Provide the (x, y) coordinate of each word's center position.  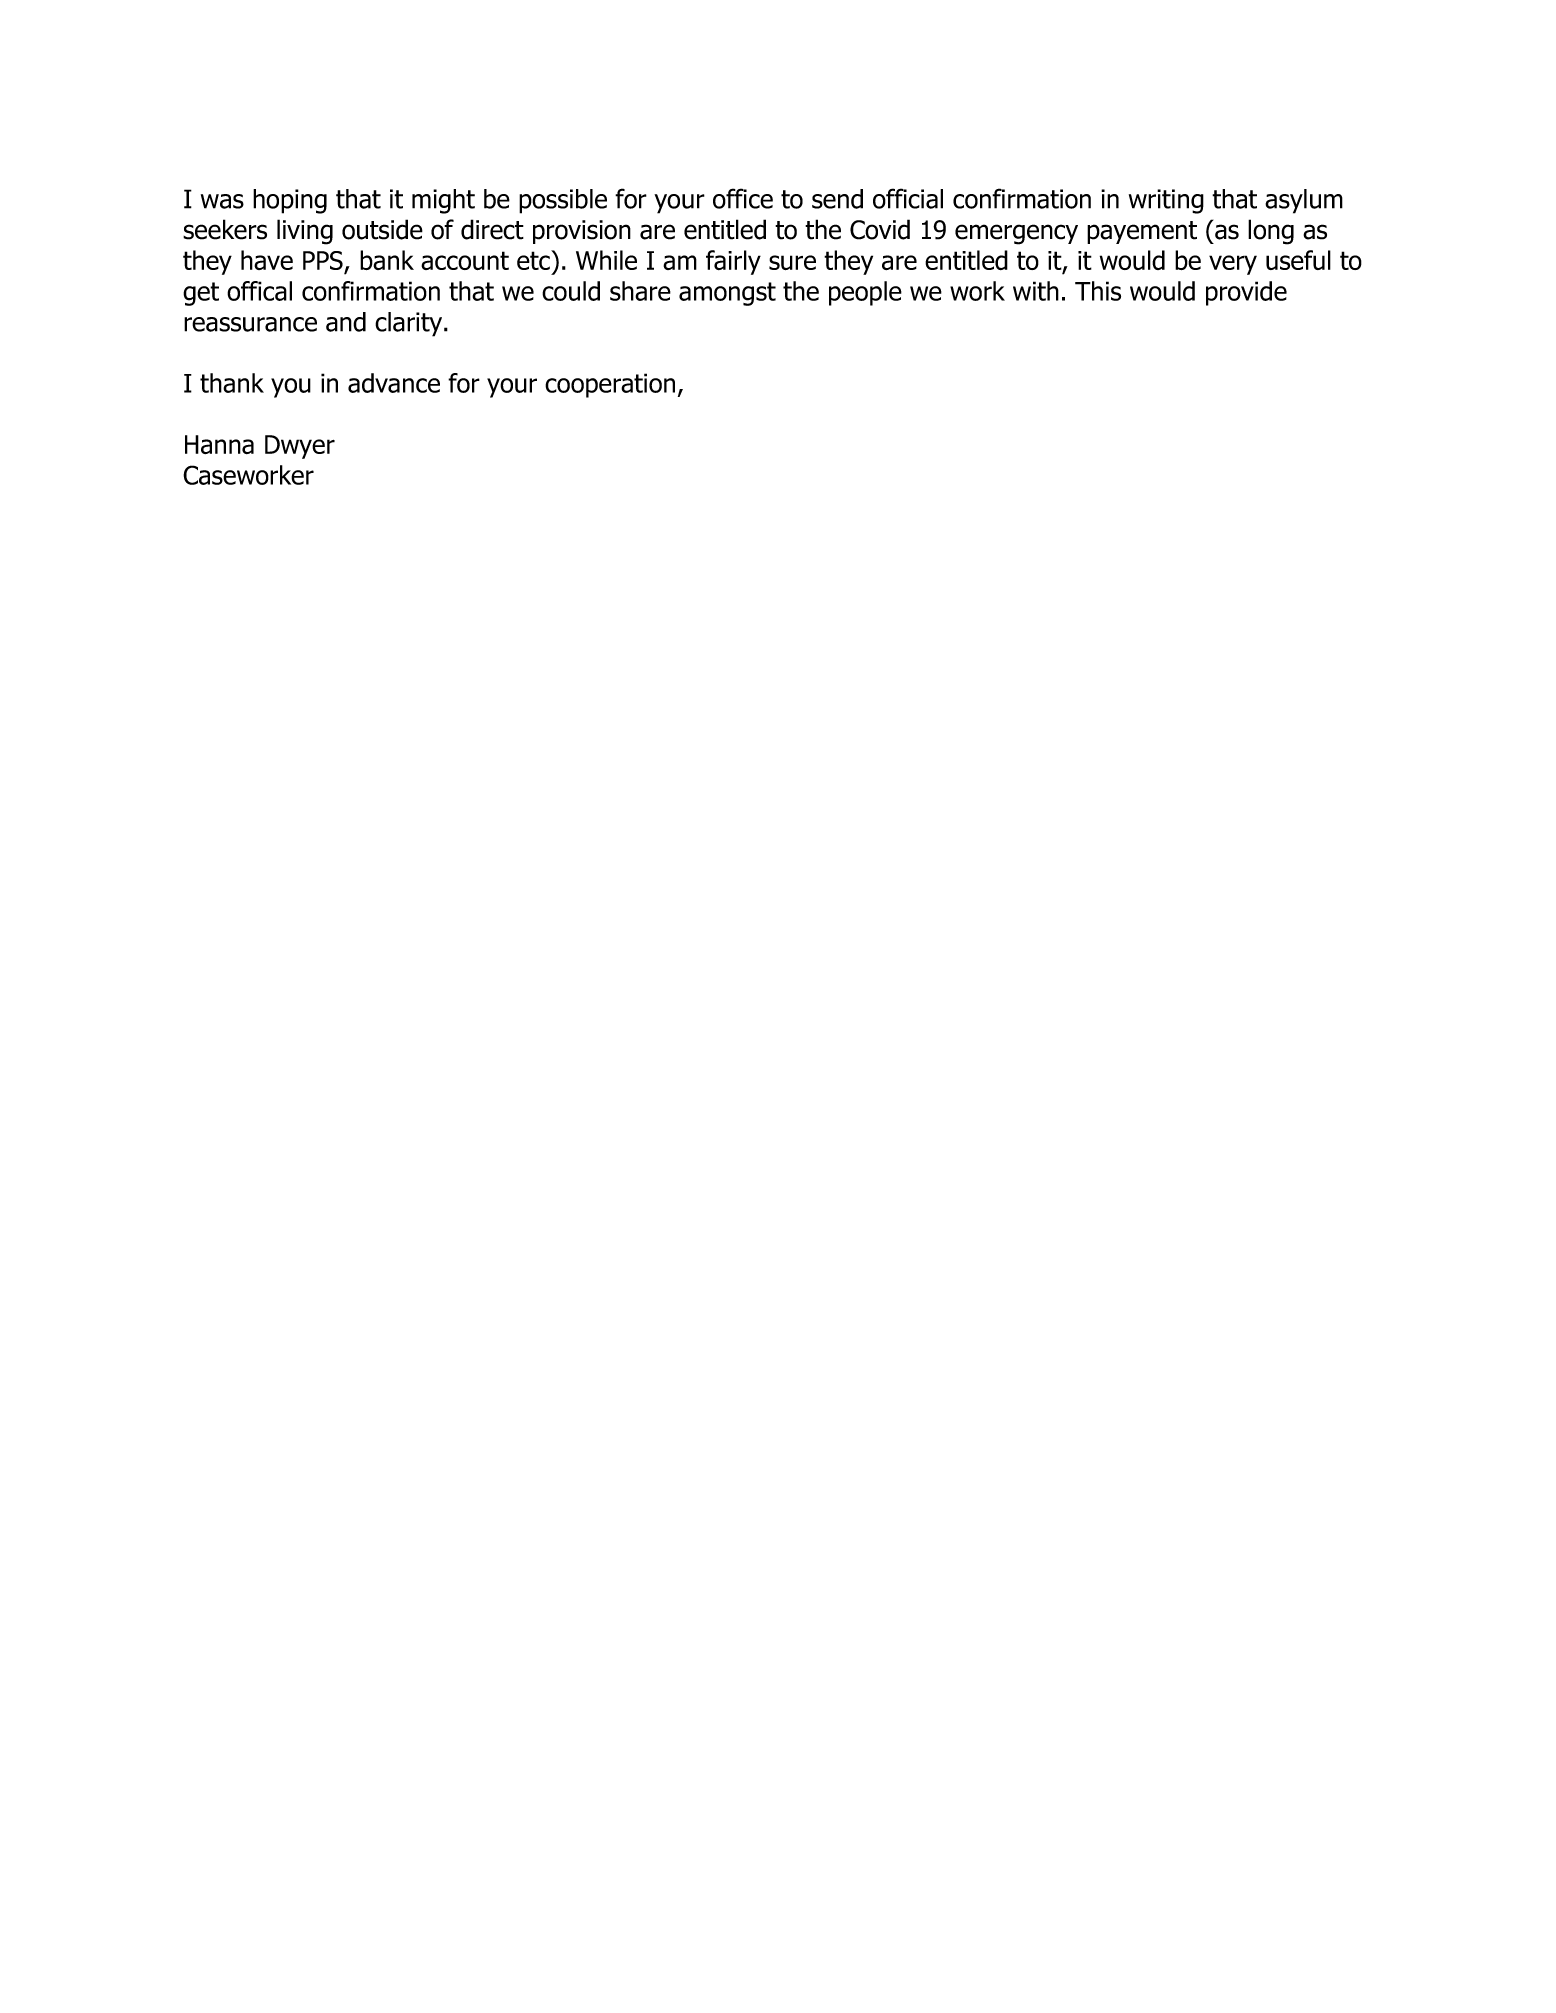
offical (259, 291)
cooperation (610, 385)
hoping (290, 201)
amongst (727, 294)
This (1098, 291)
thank (232, 383)
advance (394, 383)
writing (1166, 201)
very (1233, 265)
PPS (324, 262)
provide (1246, 293)
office (743, 198)
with (1036, 291)
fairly (733, 262)
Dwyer (300, 447)
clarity (410, 324)
